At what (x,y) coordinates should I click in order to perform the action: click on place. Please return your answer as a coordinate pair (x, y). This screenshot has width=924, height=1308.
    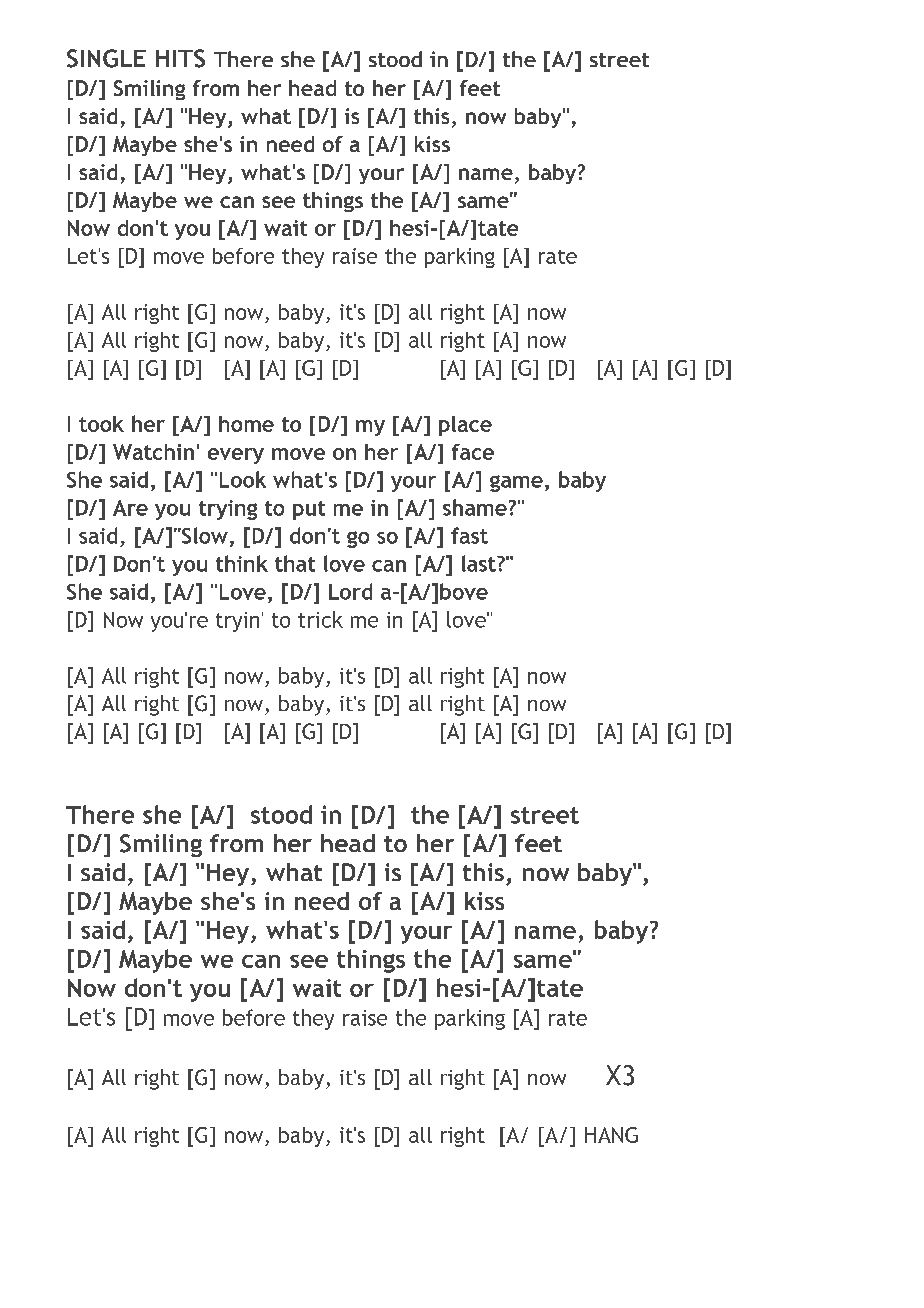
    Looking at the image, I should click on (465, 426).
